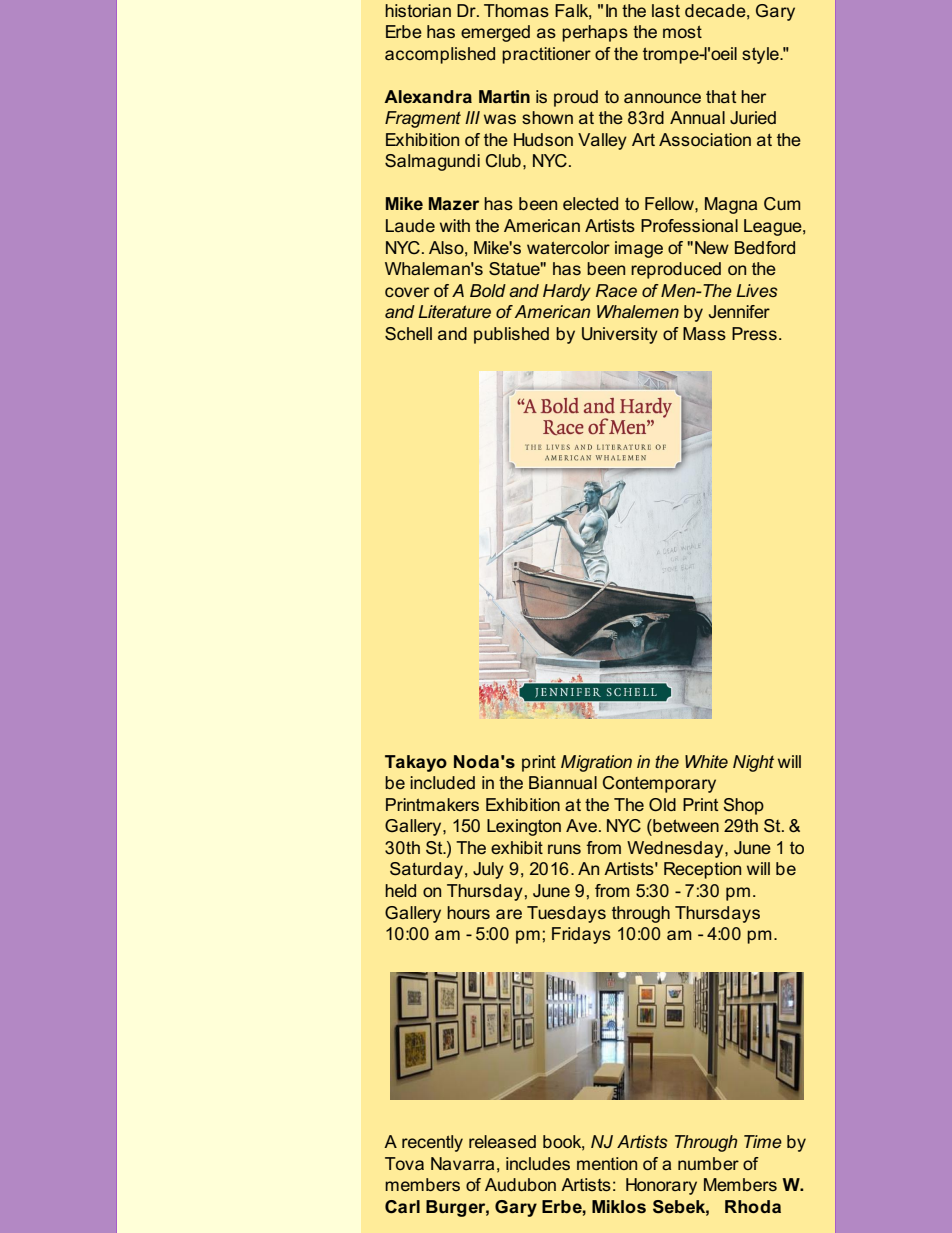  I want to click on included, so click(442, 782).
